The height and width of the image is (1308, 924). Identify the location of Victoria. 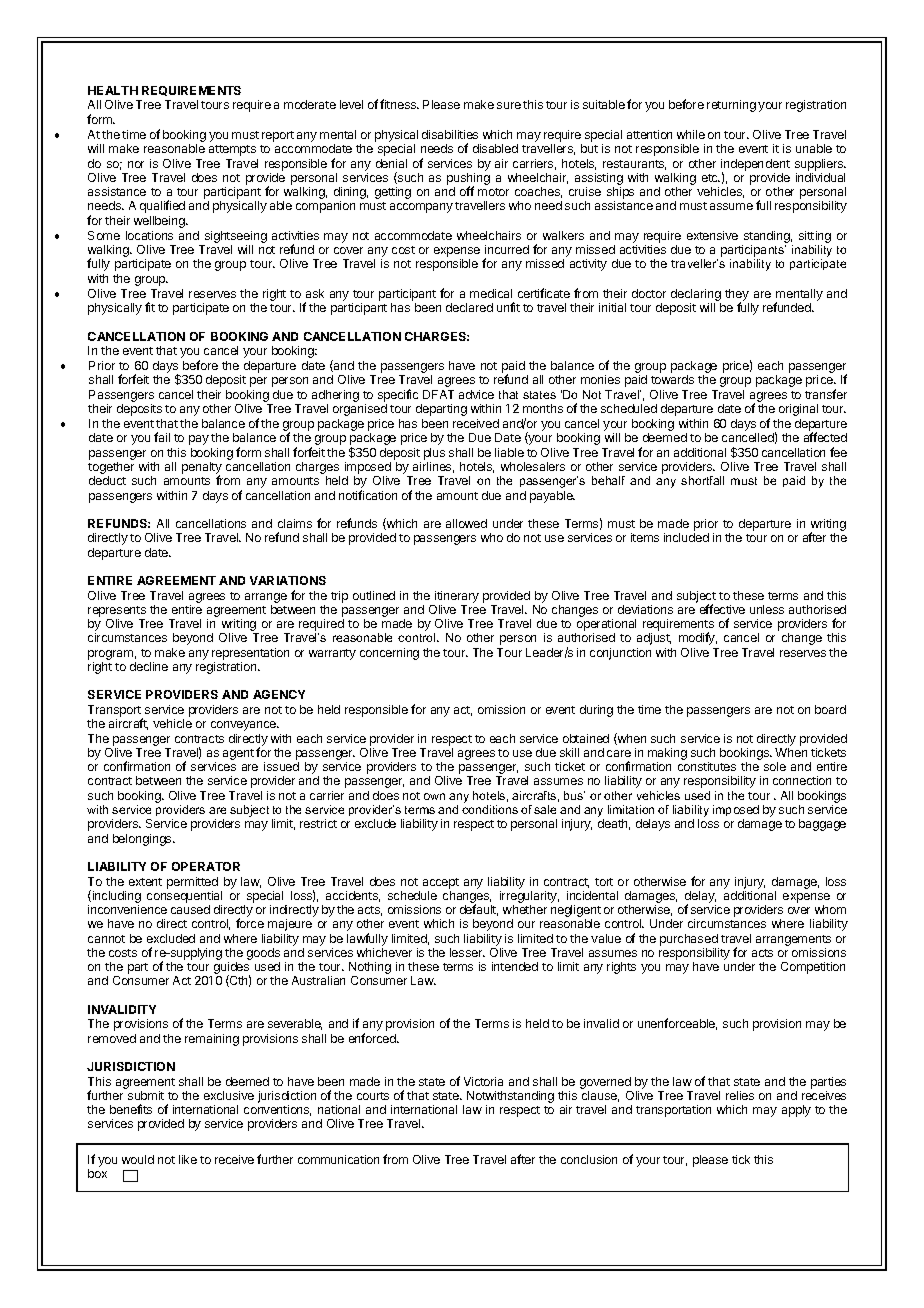
(483, 1081).
